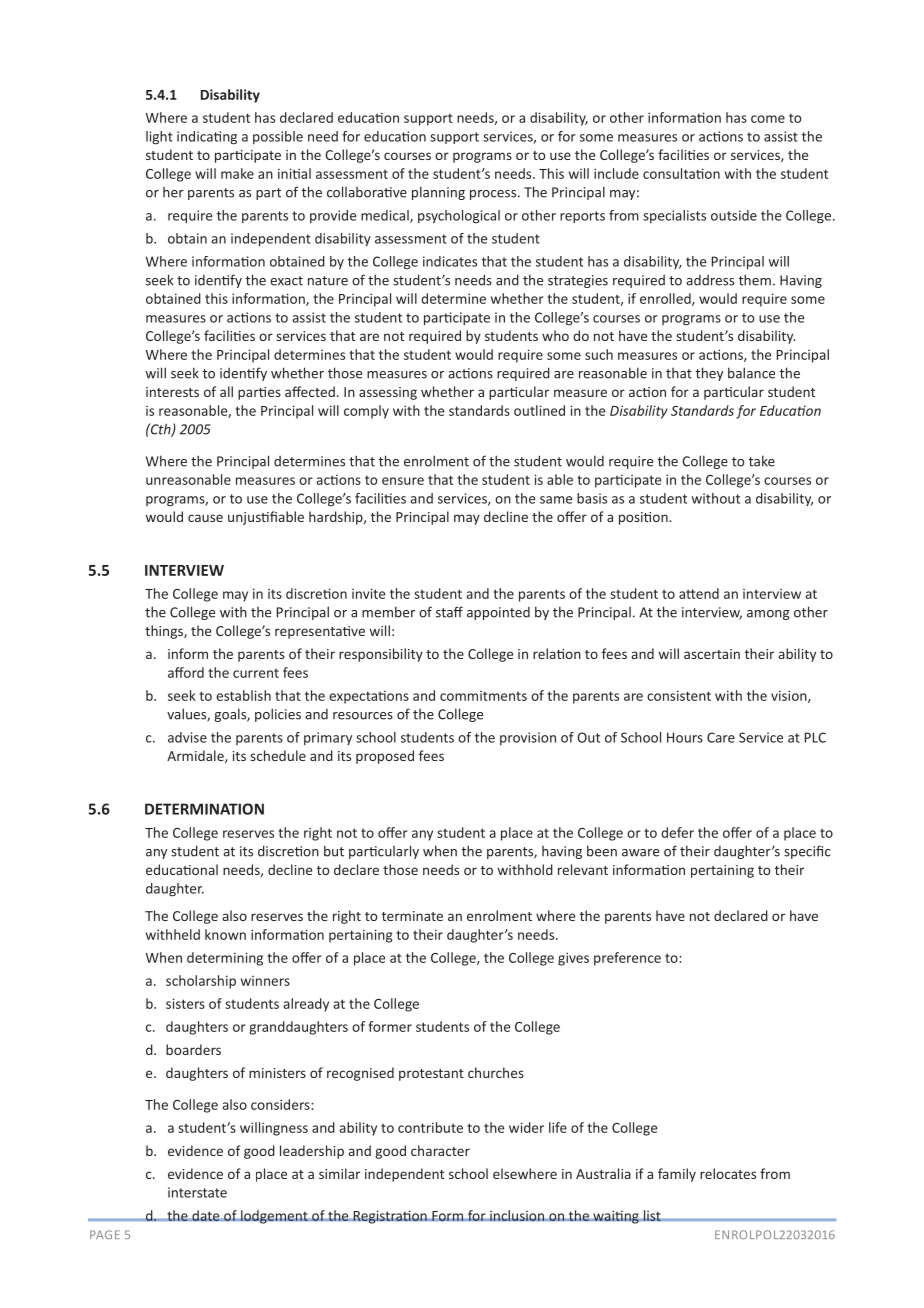 This document has width=924, height=1308. Describe the element at coordinates (677, 832) in the document. I see `defer` at that location.
